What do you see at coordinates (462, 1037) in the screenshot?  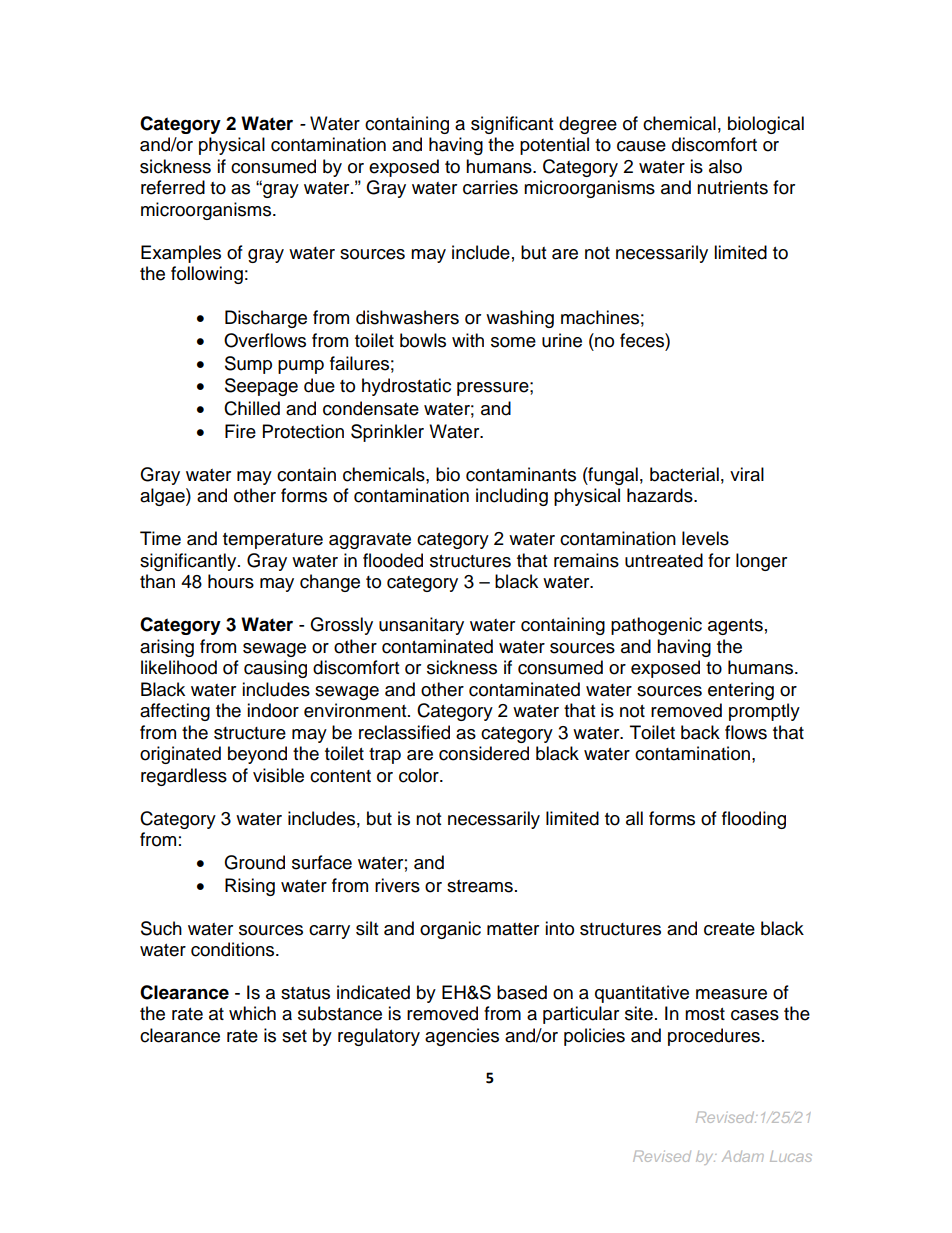 I see `agencies` at bounding box center [462, 1037].
